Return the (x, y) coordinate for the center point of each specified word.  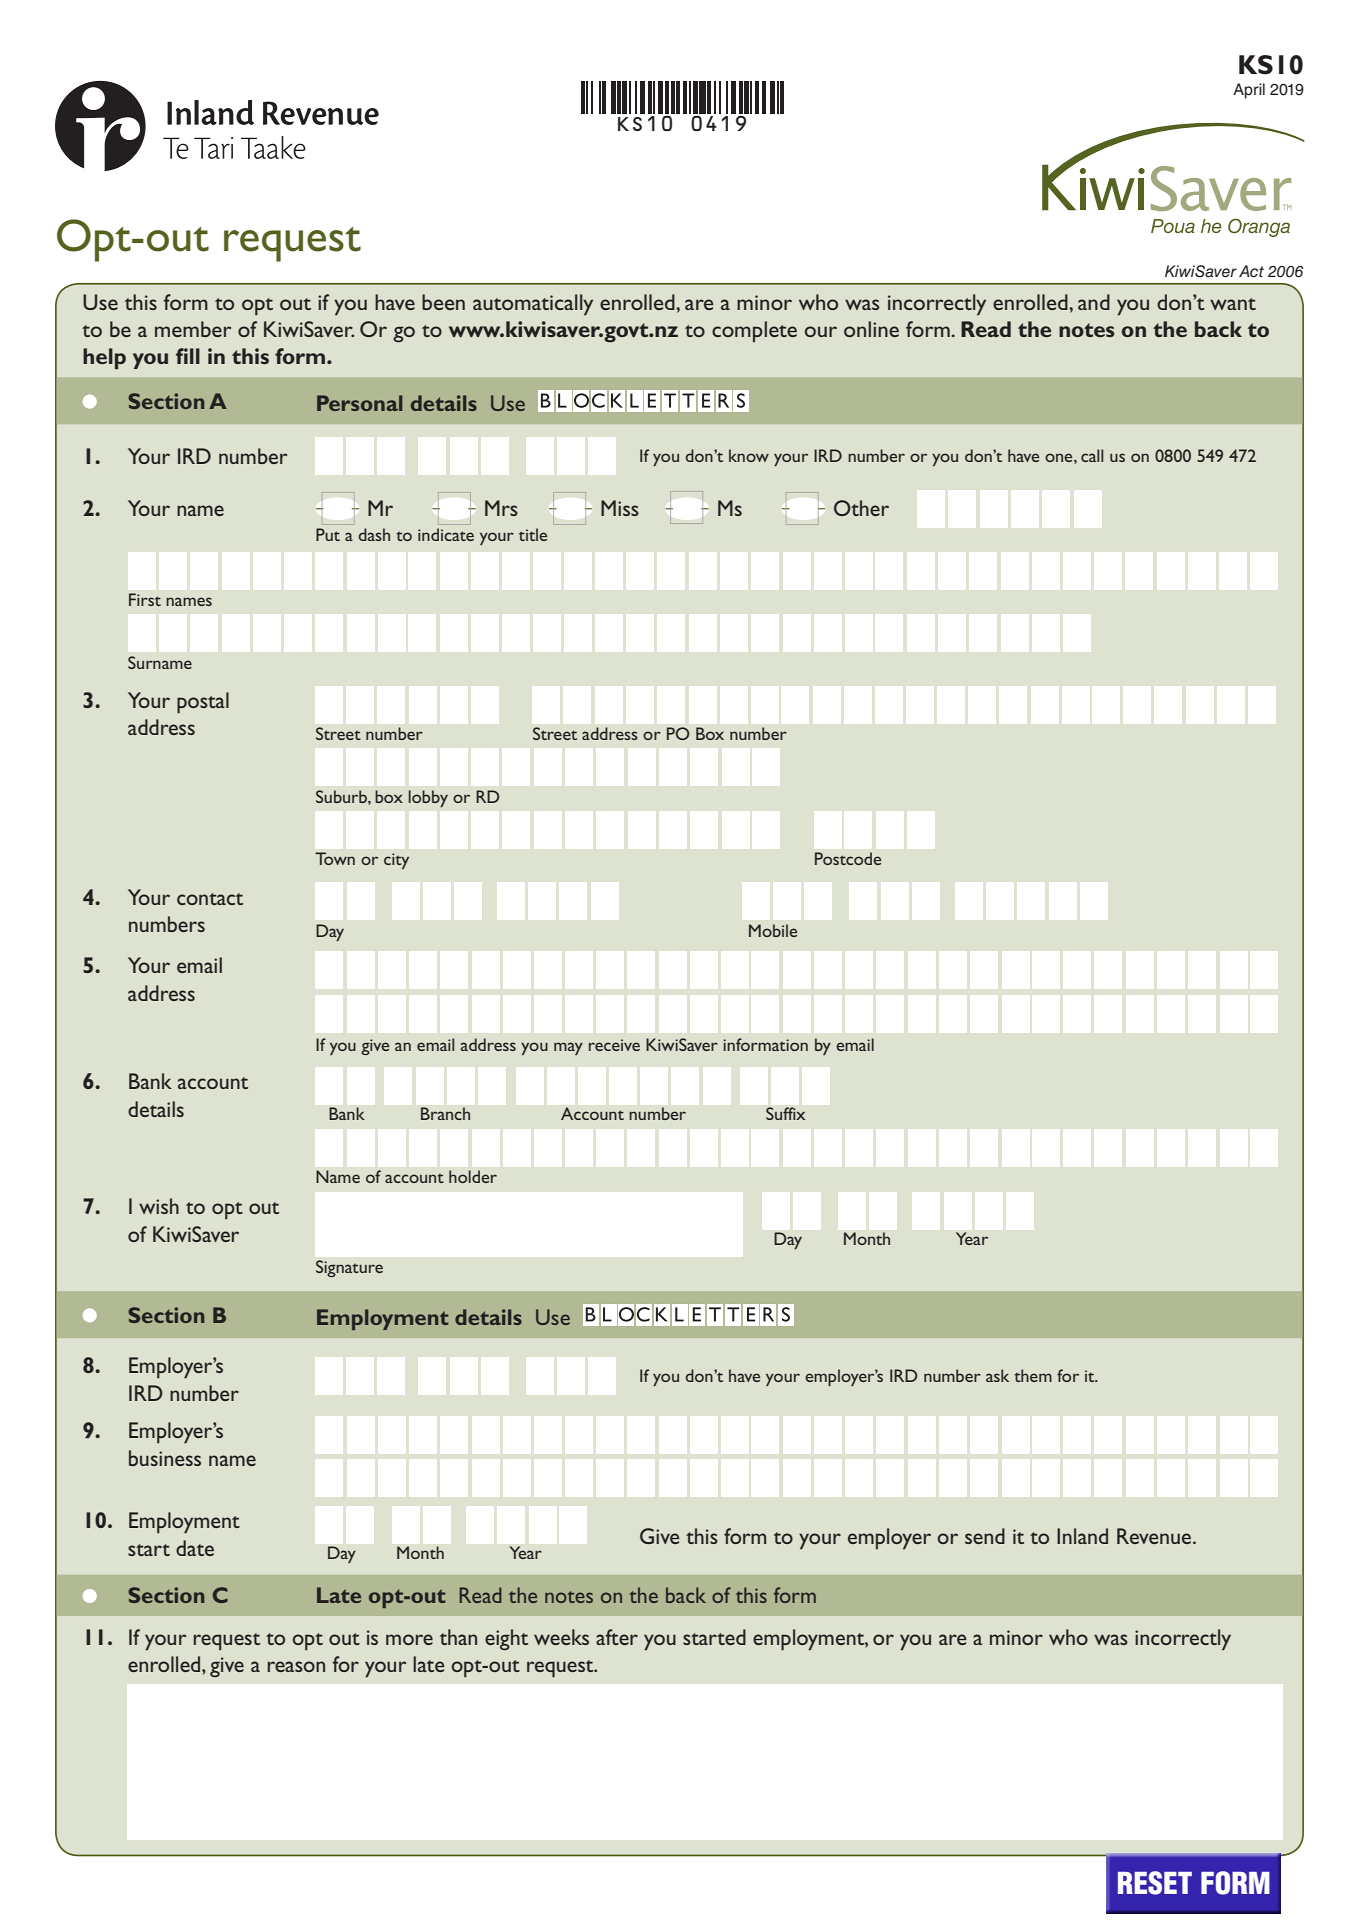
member (193, 329)
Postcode (848, 858)
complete (754, 331)
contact (210, 899)
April (1249, 91)
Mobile (773, 930)
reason (296, 1666)
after (617, 1637)
